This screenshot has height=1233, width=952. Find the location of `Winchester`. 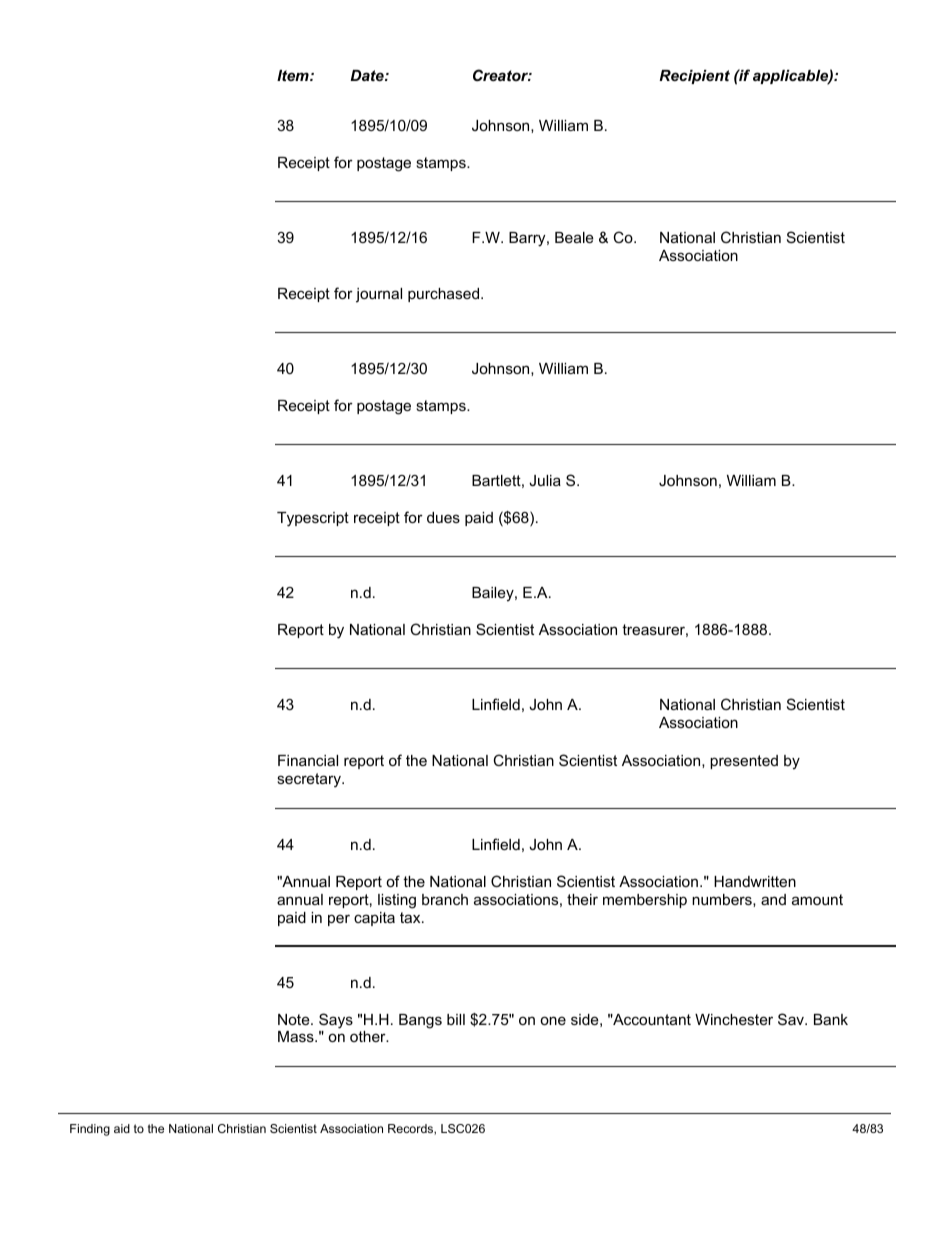

Winchester is located at coordinates (734, 1019).
